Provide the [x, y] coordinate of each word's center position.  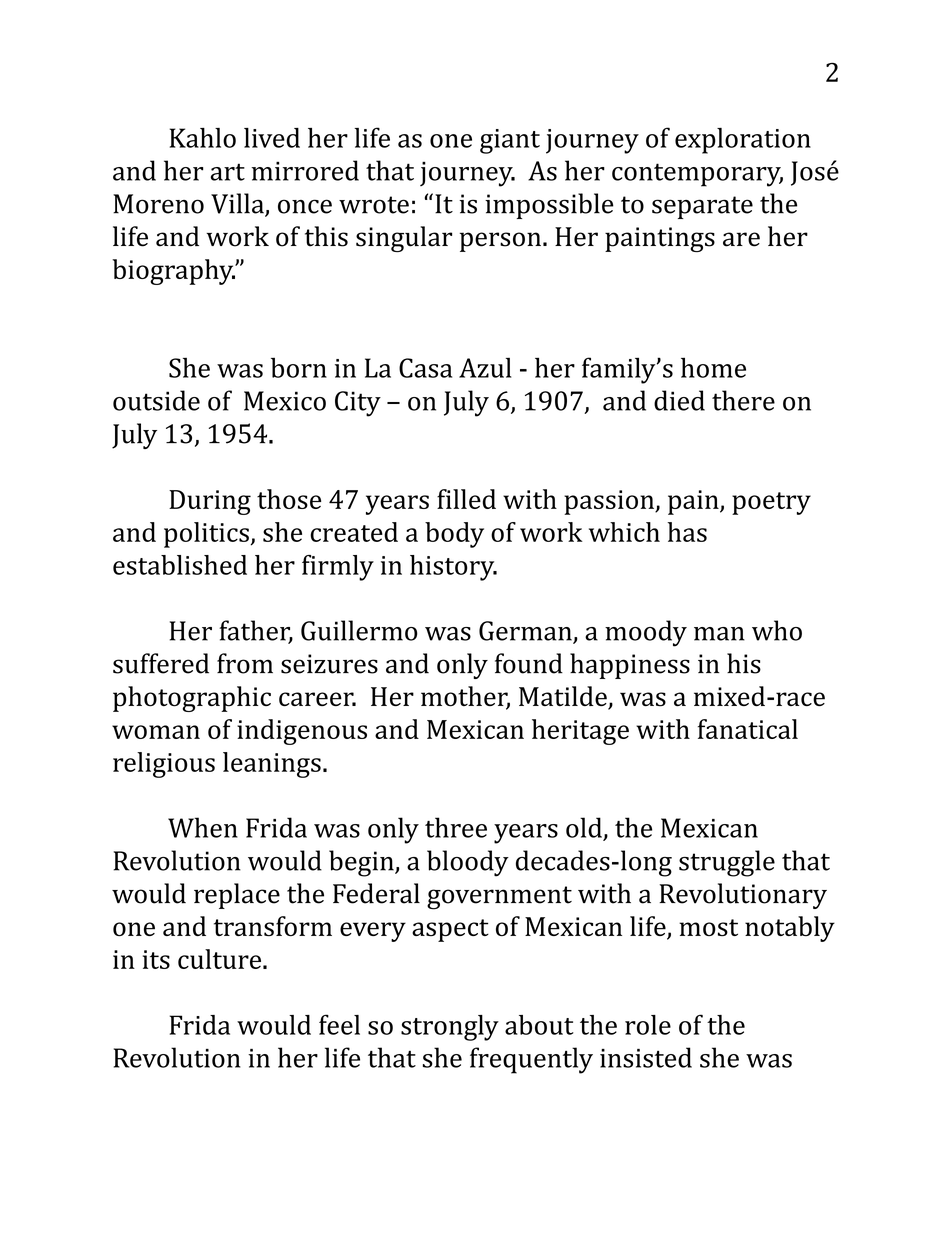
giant [510, 141]
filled [466, 499]
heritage [580, 732]
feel [339, 1024]
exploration [743, 141]
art [228, 172]
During [210, 502]
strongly [450, 1028]
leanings [272, 765]
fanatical [748, 729]
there [743, 400]
